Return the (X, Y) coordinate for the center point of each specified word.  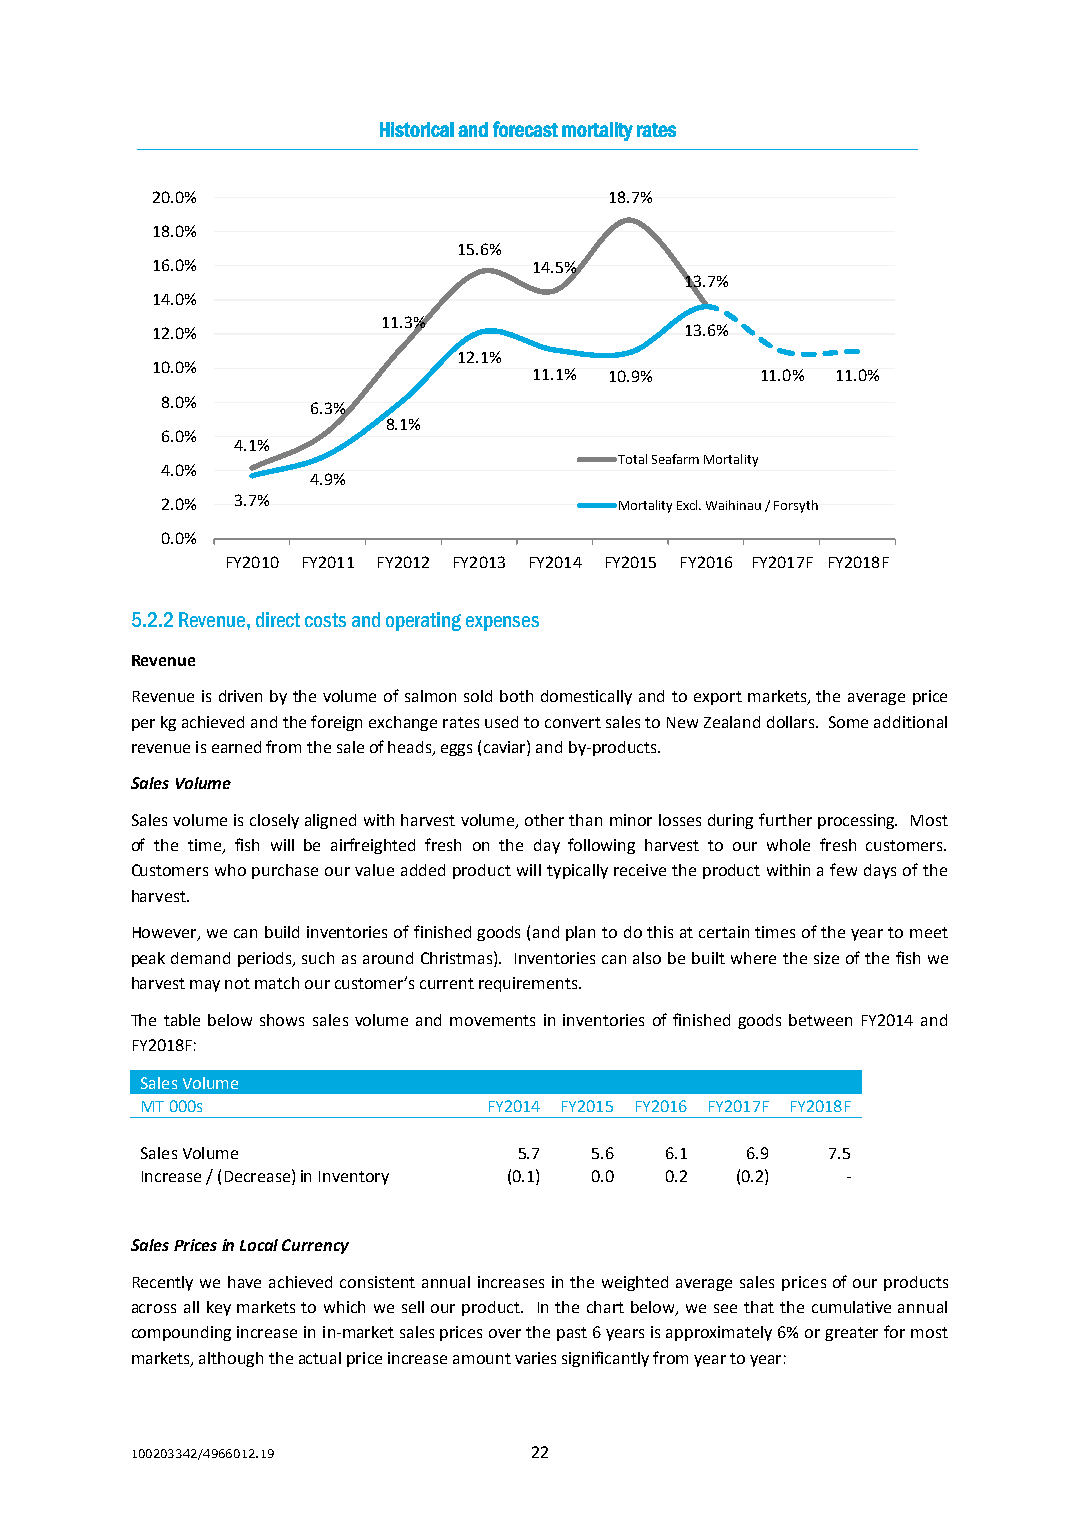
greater (851, 1334)
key (219, 1308)
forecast (525, 129)
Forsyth (796, 506)
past (572, 1334)
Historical (417, 129)
